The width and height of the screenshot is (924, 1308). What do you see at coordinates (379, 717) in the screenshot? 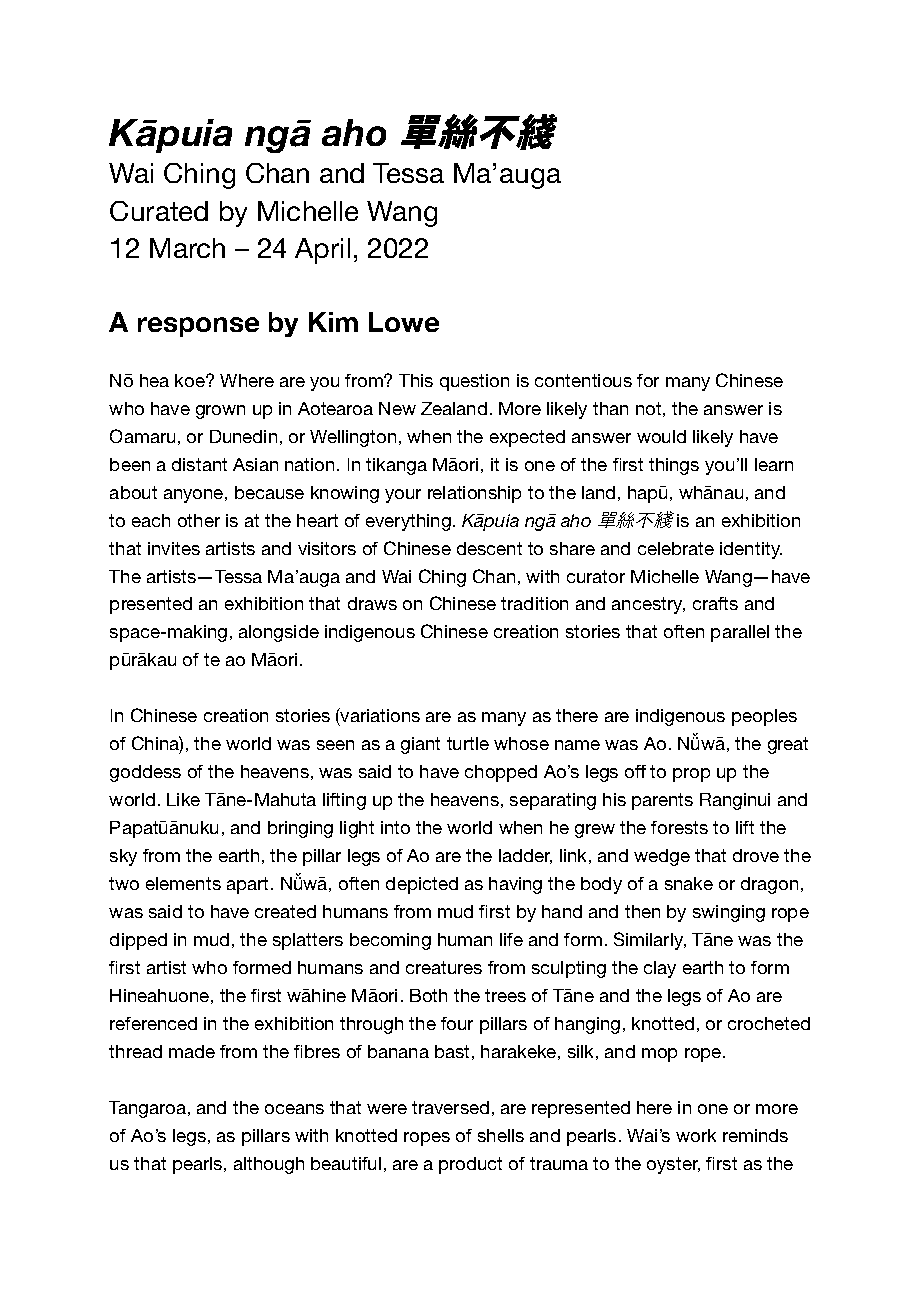
I see `variations` at bounding box center [379, 717].
